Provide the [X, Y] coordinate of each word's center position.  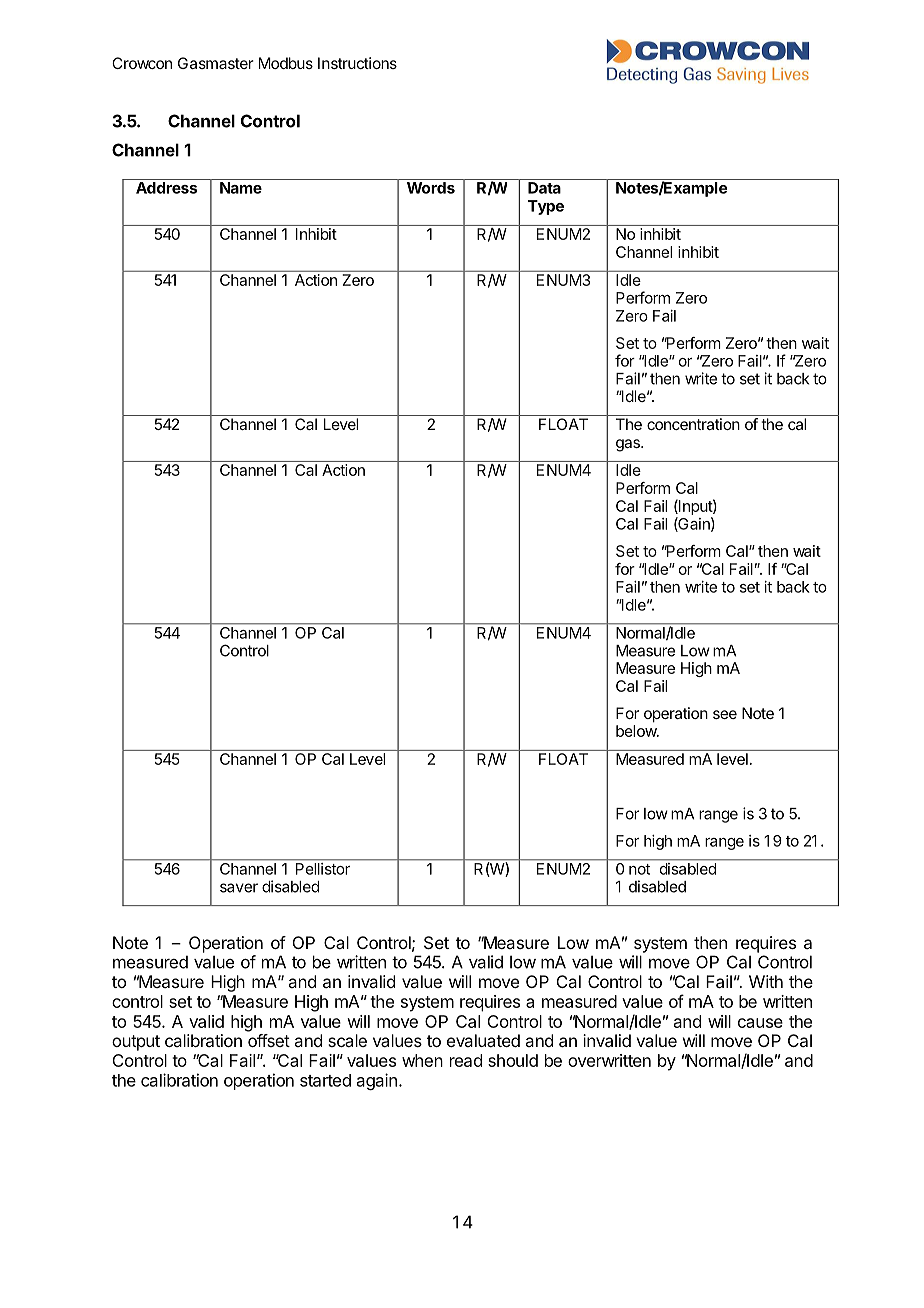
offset [269, 1040]
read [466, 1060]
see [725, 714]
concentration [693, 424]
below [637, 731]
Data [544, 188]
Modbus [286, 63]
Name [241, 188]
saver [239, 888]
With [766, 981]
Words [431, 188]
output [136, 1043]
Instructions [357, 63]
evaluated [483, 1040]
